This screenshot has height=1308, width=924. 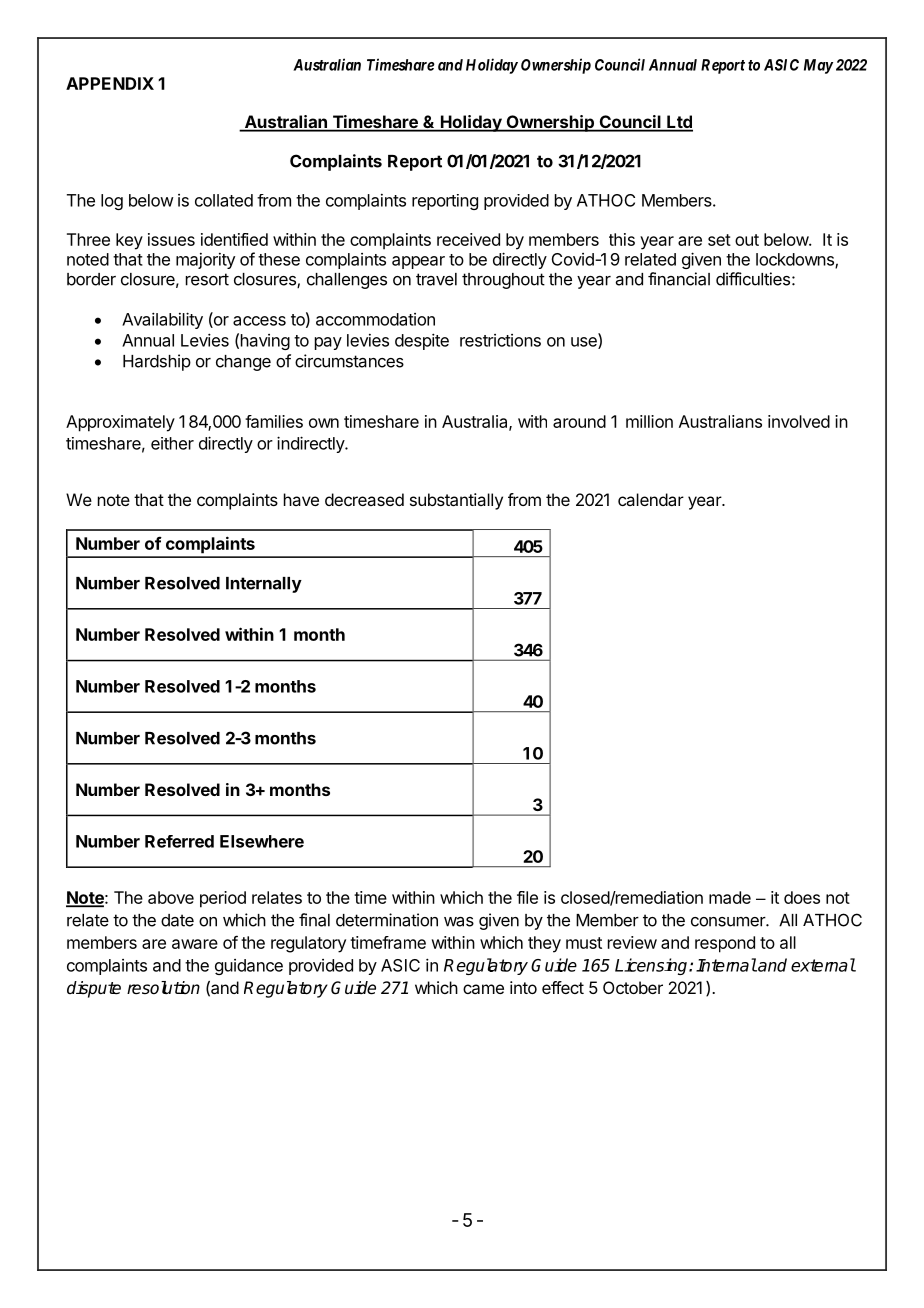 I want to click on came, so click(x=483, y=989).
